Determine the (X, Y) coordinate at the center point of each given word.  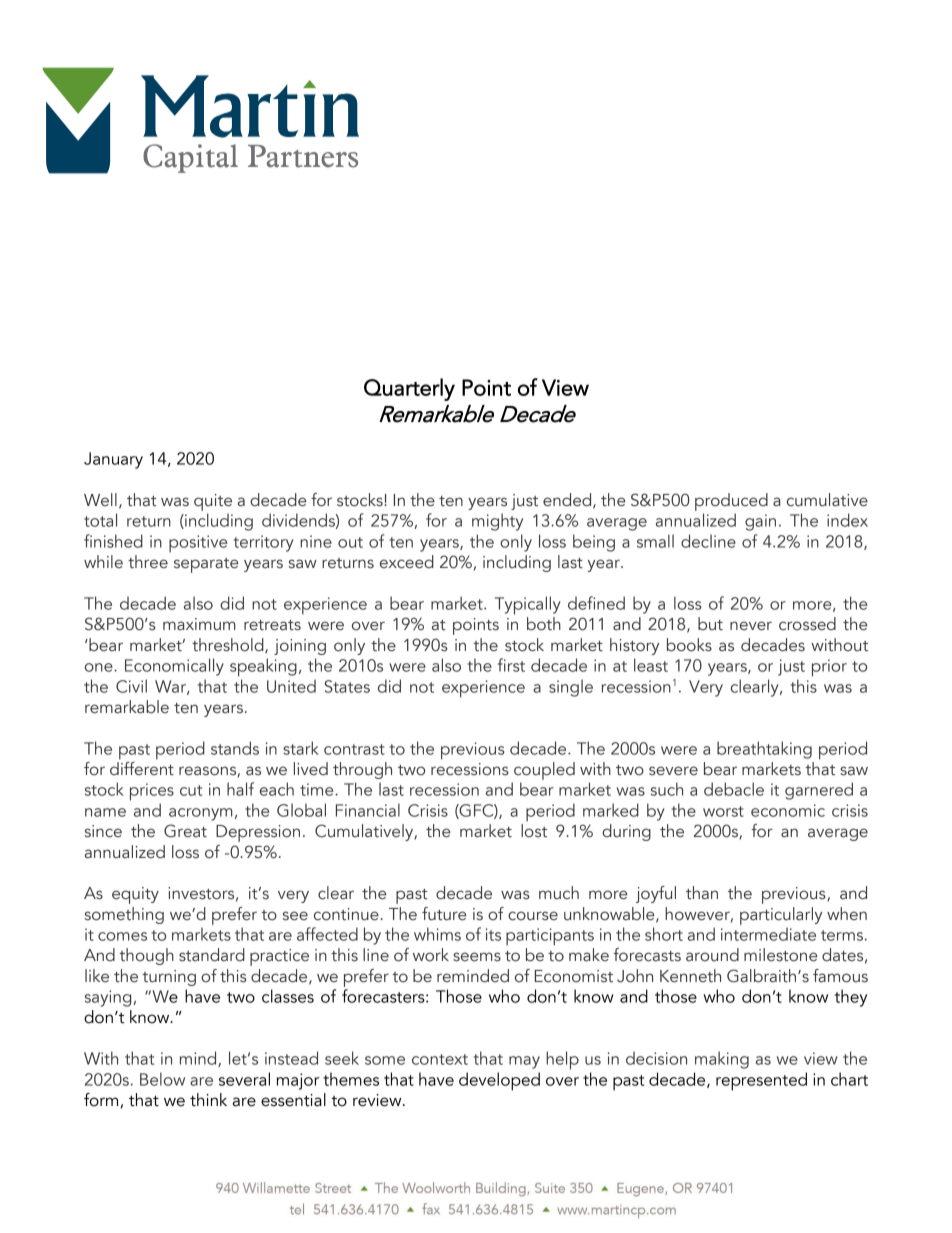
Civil (131, 686)
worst (723, 811)
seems (477, 957)
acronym (201, 814)
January (113, 460)
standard (212, 955)
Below (162, 1079)
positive (198, 544)
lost (534, 831)
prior (829, 668)
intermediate (768, 934)
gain (760, 522)
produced (731, 502)
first (511, 665)
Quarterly (409, 389)
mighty (497, 522)
